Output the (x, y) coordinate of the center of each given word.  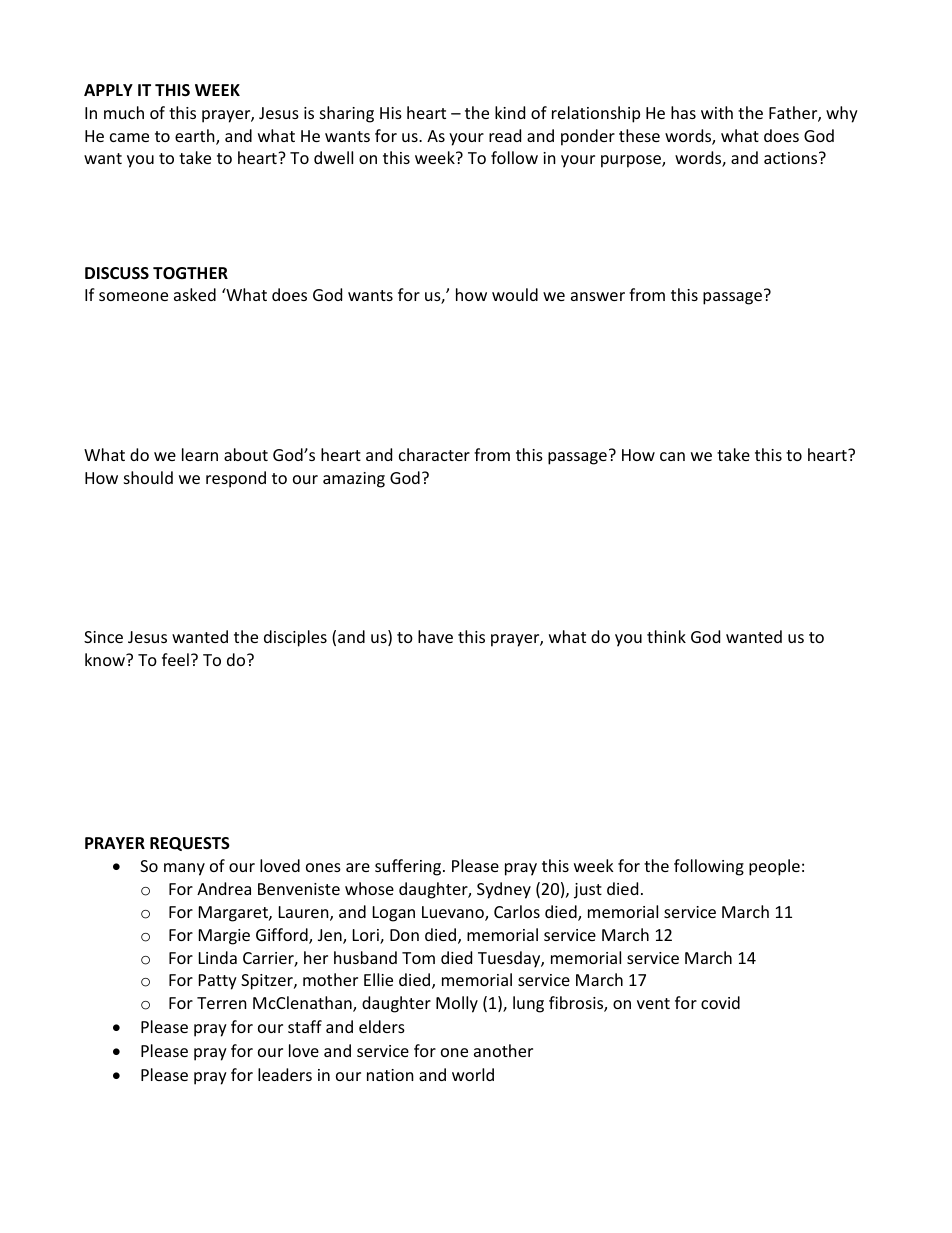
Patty (218, 982)
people (774, 867)
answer (598, 296)
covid (720, 1002)
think (666, 636)
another (503, 1050)
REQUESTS (190, 844)
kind (510, 112)
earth (196, 137)
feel (175, 659)
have (435, 636)
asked (195, 294)
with (717, 112)
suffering (409, 867)
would (515, 294)
